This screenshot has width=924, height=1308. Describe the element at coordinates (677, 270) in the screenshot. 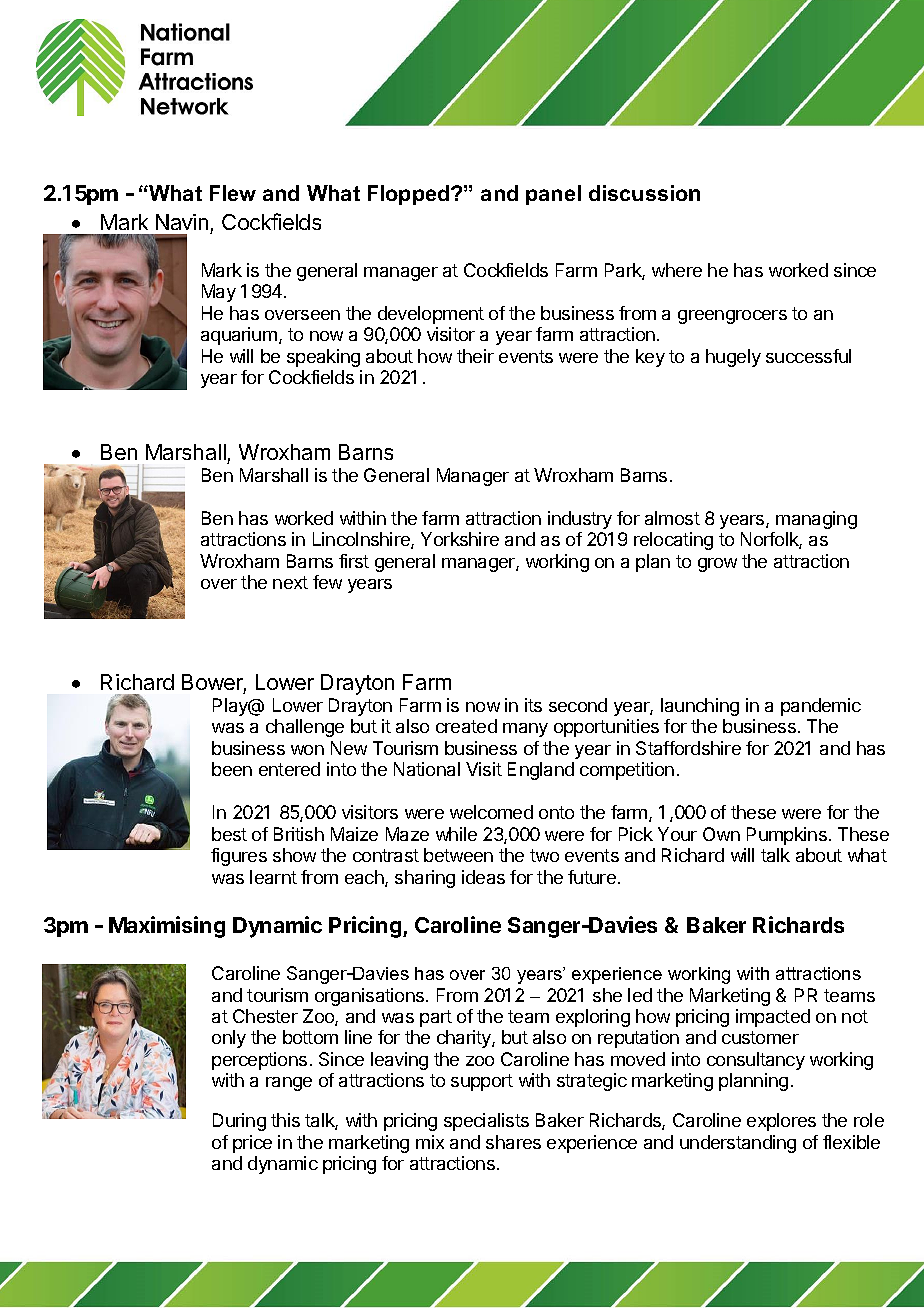

I see `where` at that location.
